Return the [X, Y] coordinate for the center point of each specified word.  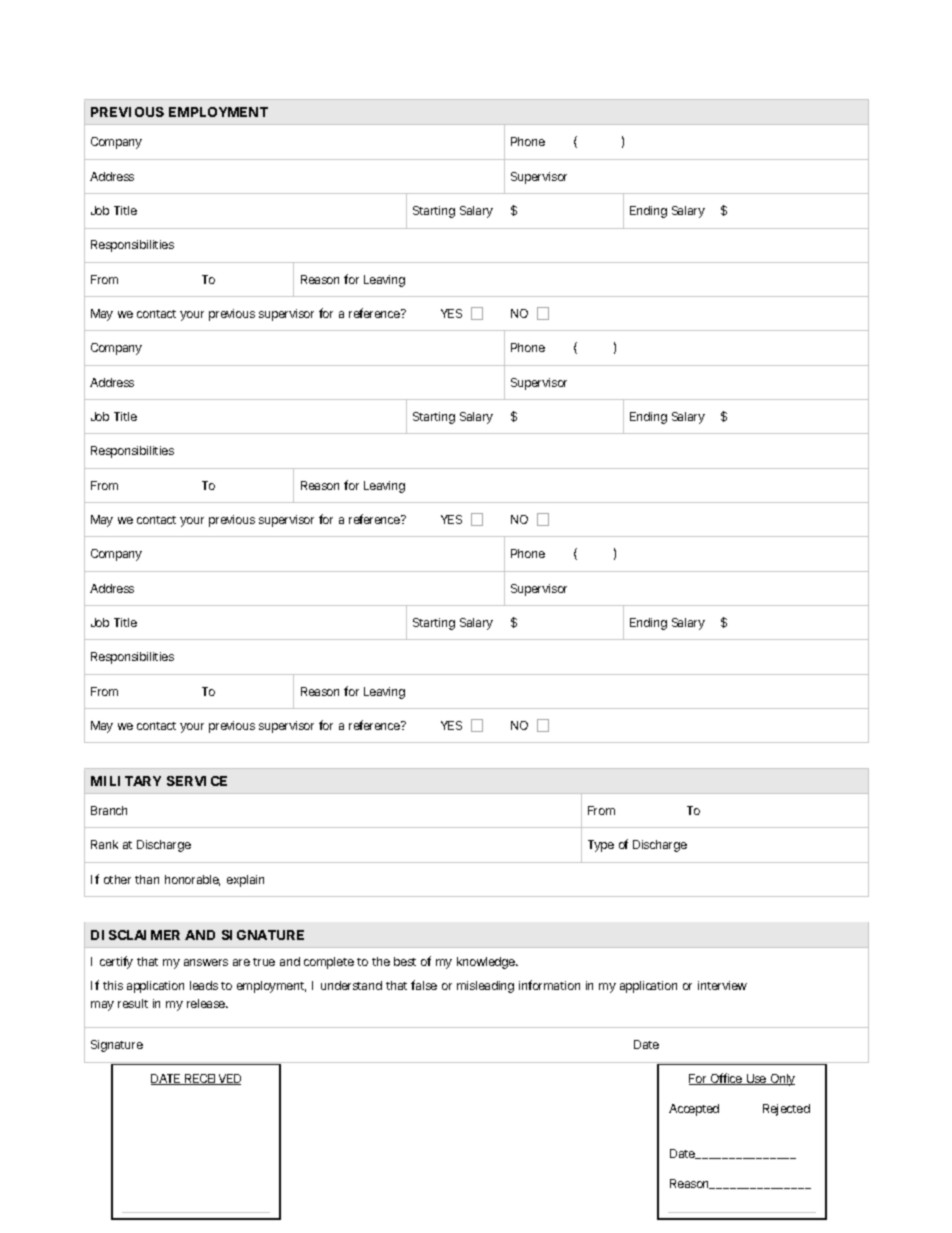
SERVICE [197, 781]
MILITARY [126, 781]
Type [601, 846]
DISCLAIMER [135, 935]
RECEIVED [212, 1079]
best [405, 961]
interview [722, 985]
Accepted [694, 1110]
